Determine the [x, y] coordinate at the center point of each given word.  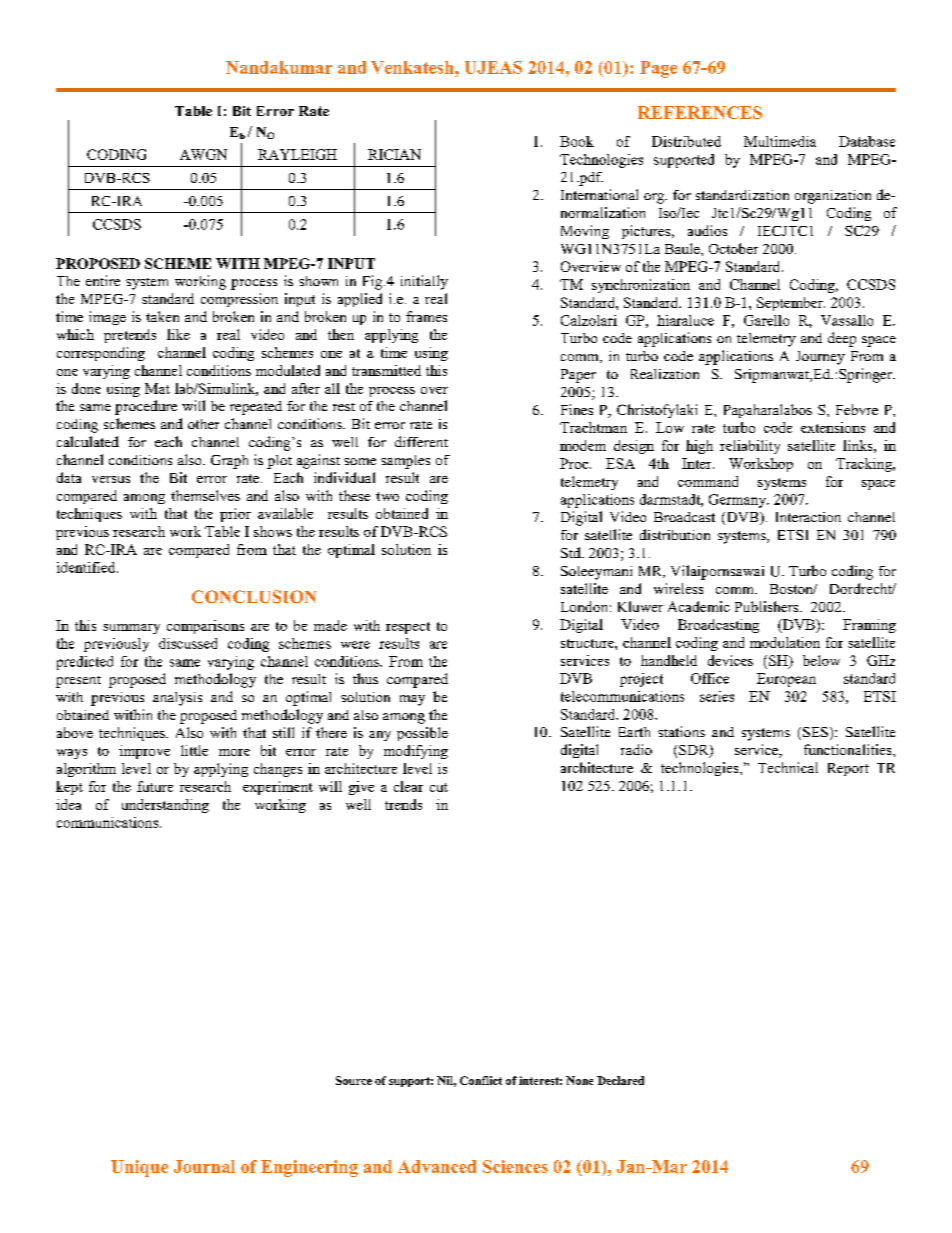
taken [162, 316]
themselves [205, 495]
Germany [739, 501]
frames [426, 316]
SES [815, 732]
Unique [139, 1168]
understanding [165, 806]
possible [422, 734]
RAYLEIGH [297, 154]
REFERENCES [700, 112]
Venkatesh [413, 67]
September [791, 304]
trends [403, 804]
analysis [177, 699]
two [387, 496]
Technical [788, 767]
